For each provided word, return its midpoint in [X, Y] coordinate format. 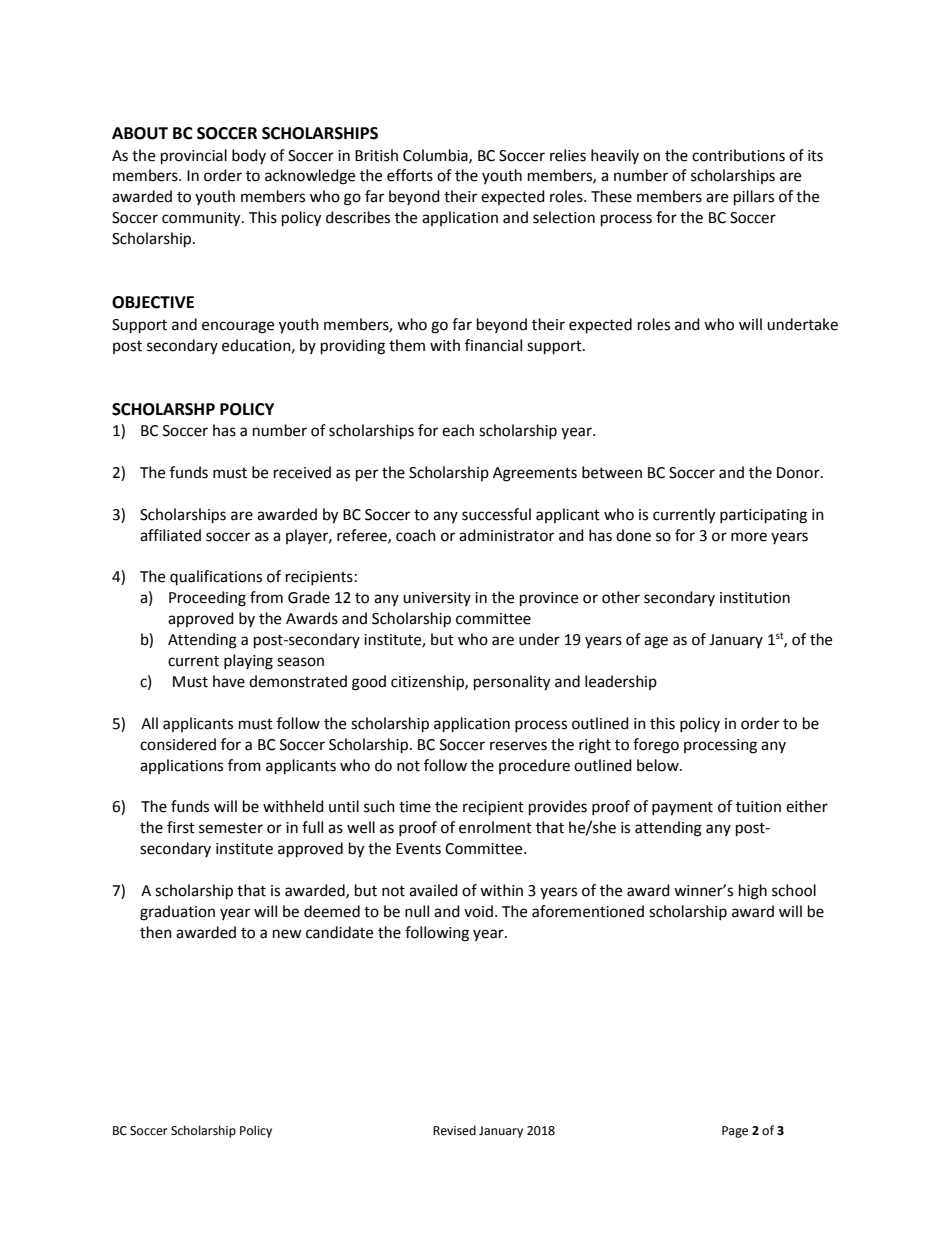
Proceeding [207, 599]
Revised [454, 1130]
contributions [738, 155]
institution [755, 598]
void [478, 911]
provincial [194, 157]
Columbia [436, 156]
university [437, 599]
